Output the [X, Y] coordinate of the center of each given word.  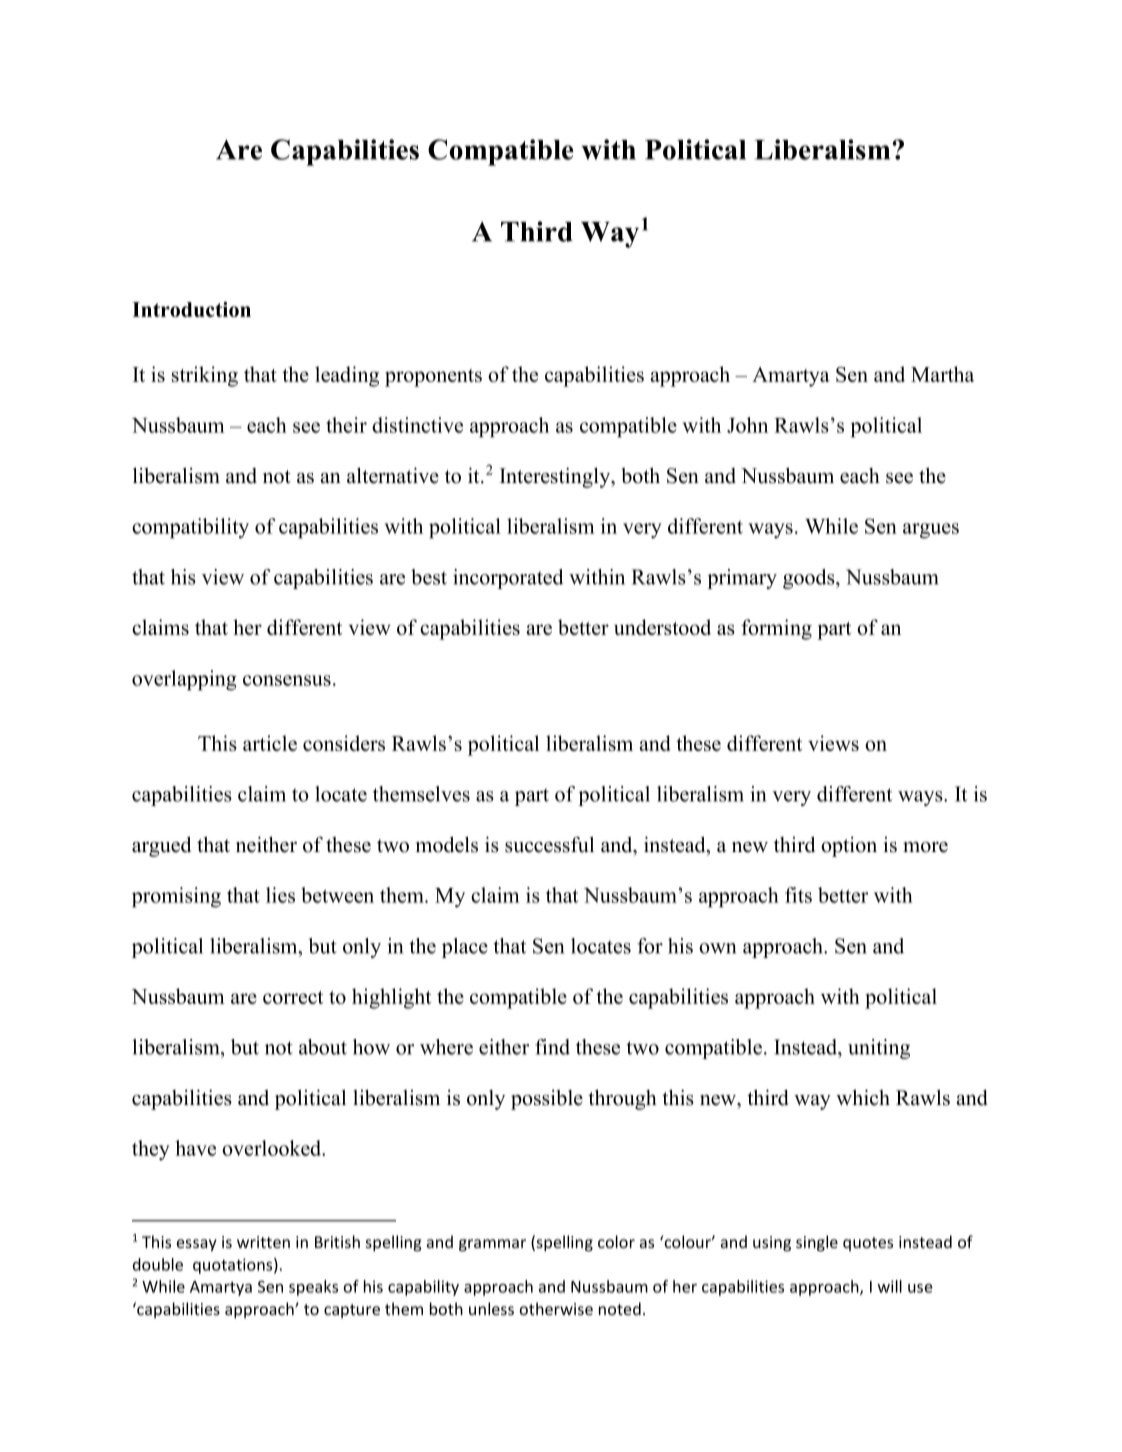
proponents [433, 378]
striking [205, 376]
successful [549, 844]
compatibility [190, 528]
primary [742, 579]
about [323, 1047]
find [552, 1047]
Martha [942, 374]
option [849, 847]
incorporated [508, 579]
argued [161, 846]
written [263, 1242]
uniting [879, 1049]
